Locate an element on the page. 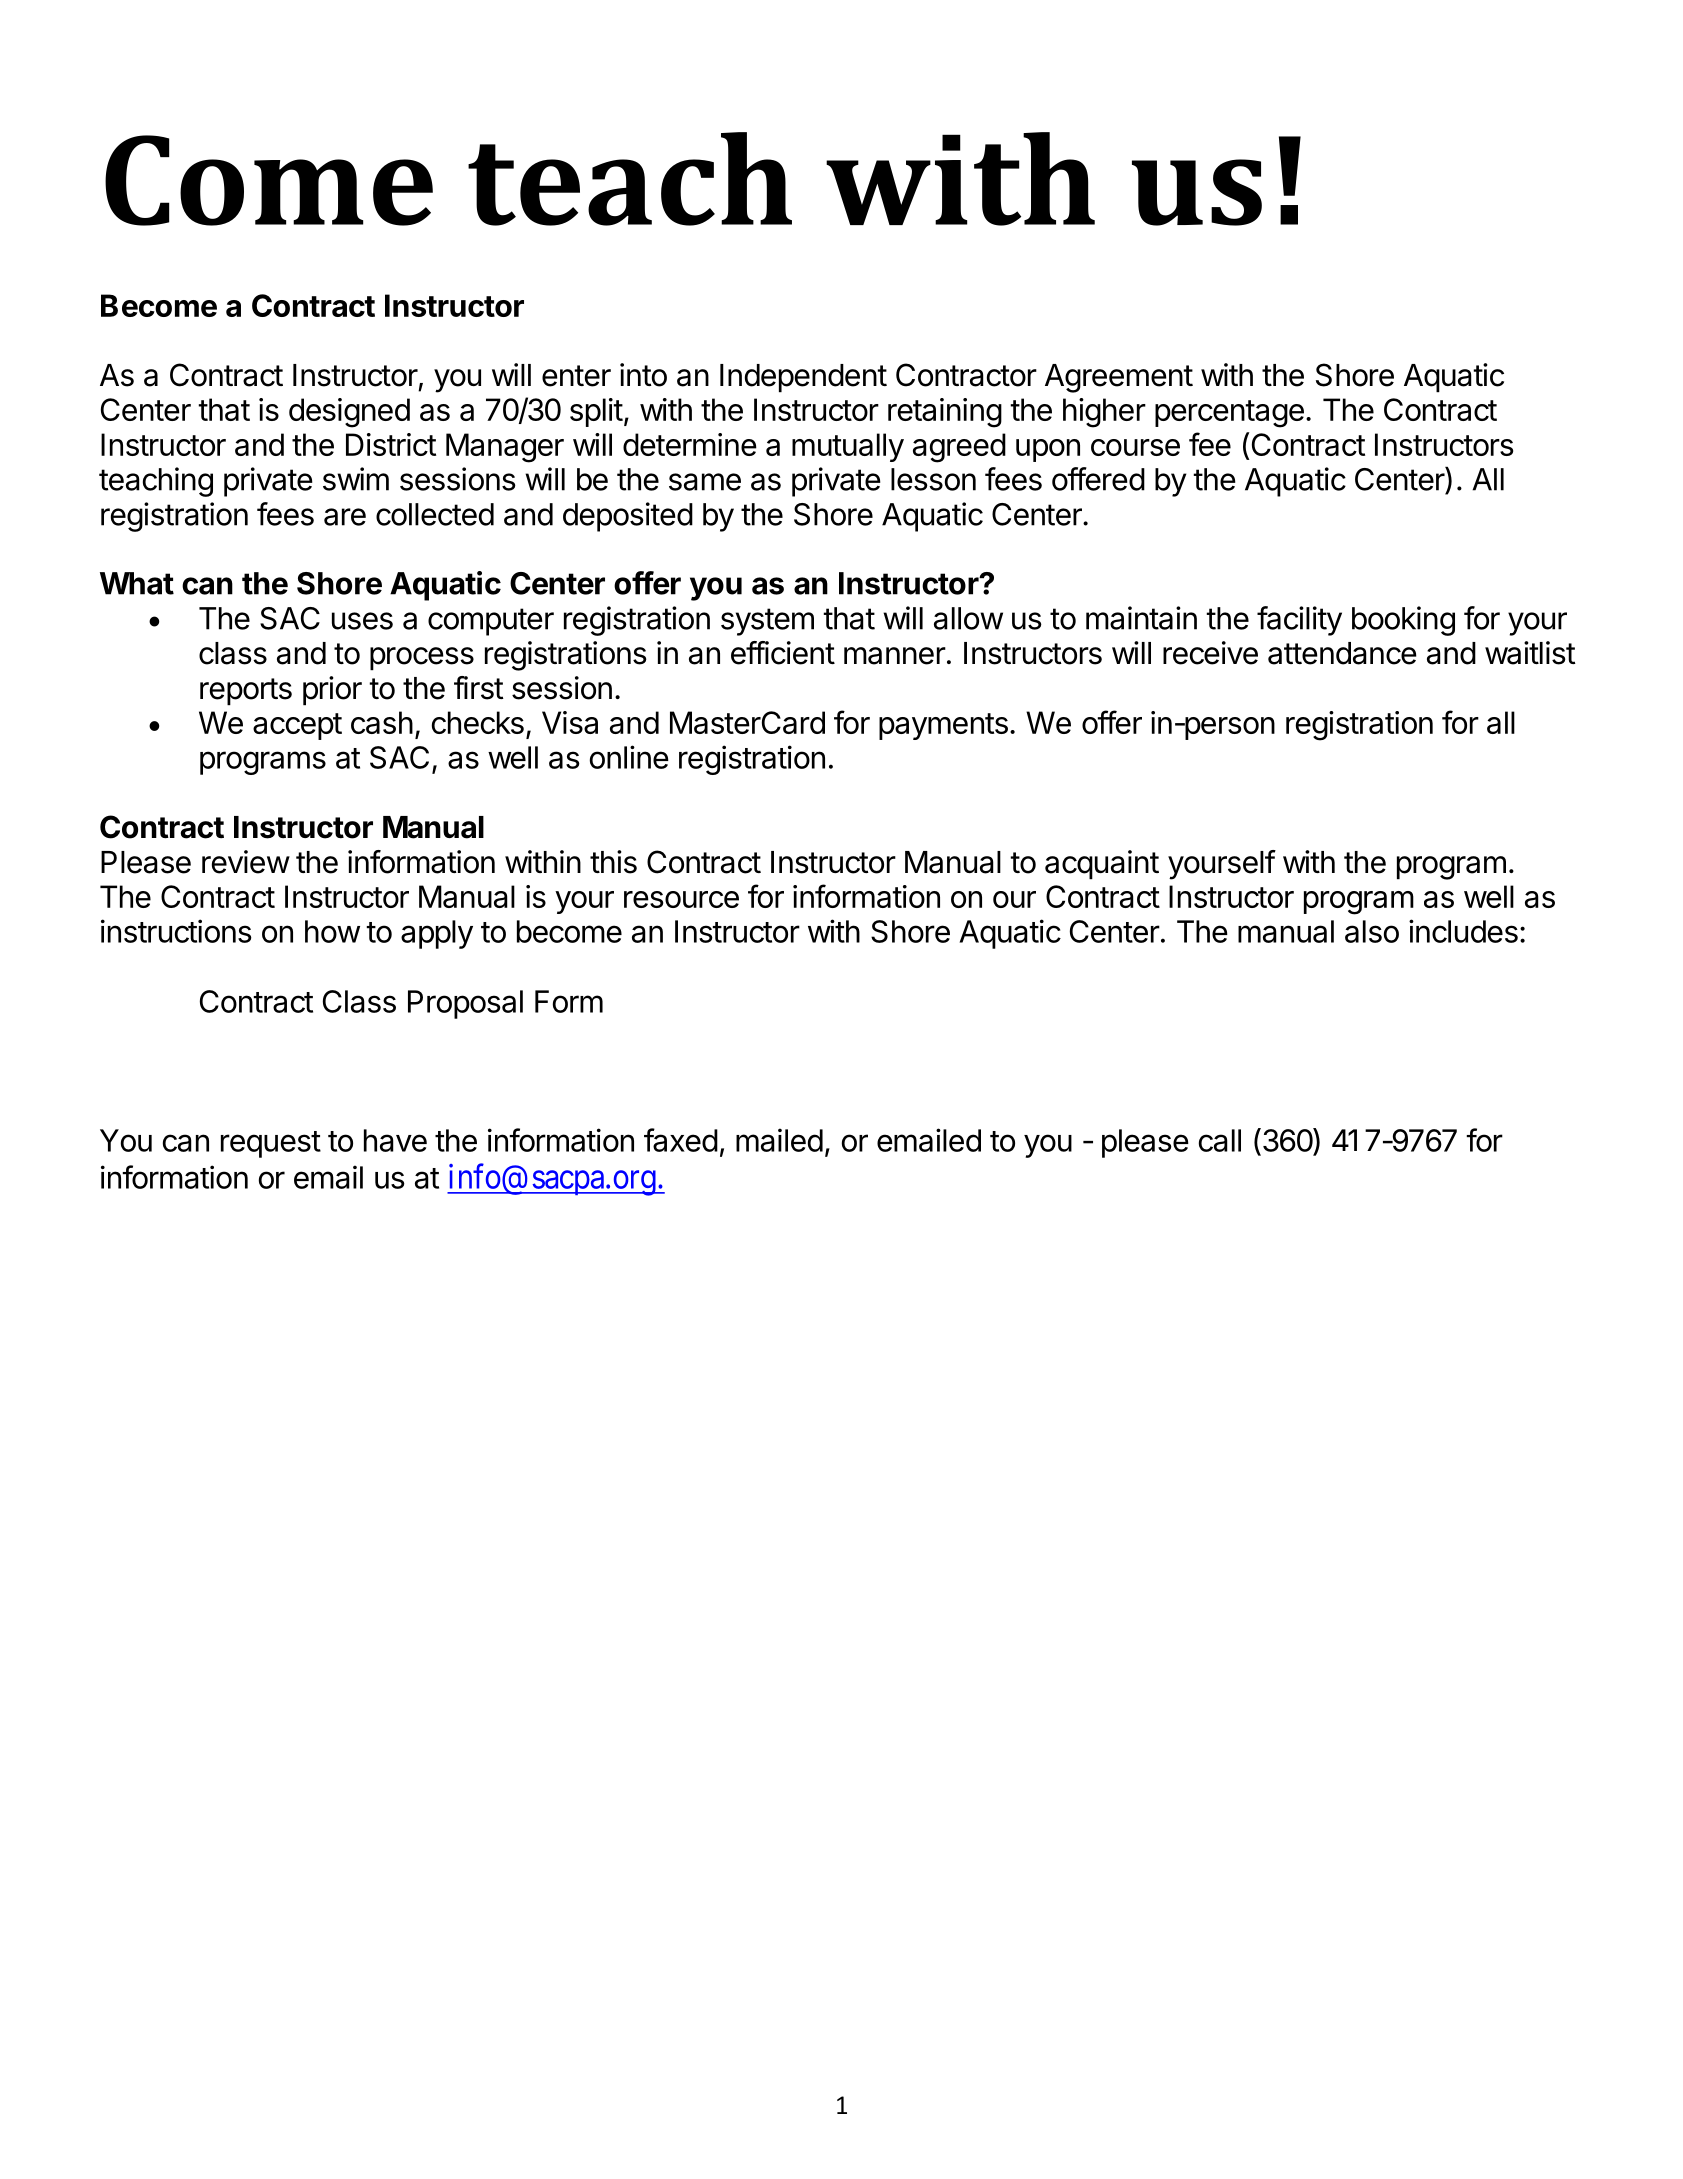 This page has height=2179, width=1683. request is located at coordinates (271, 1144).
